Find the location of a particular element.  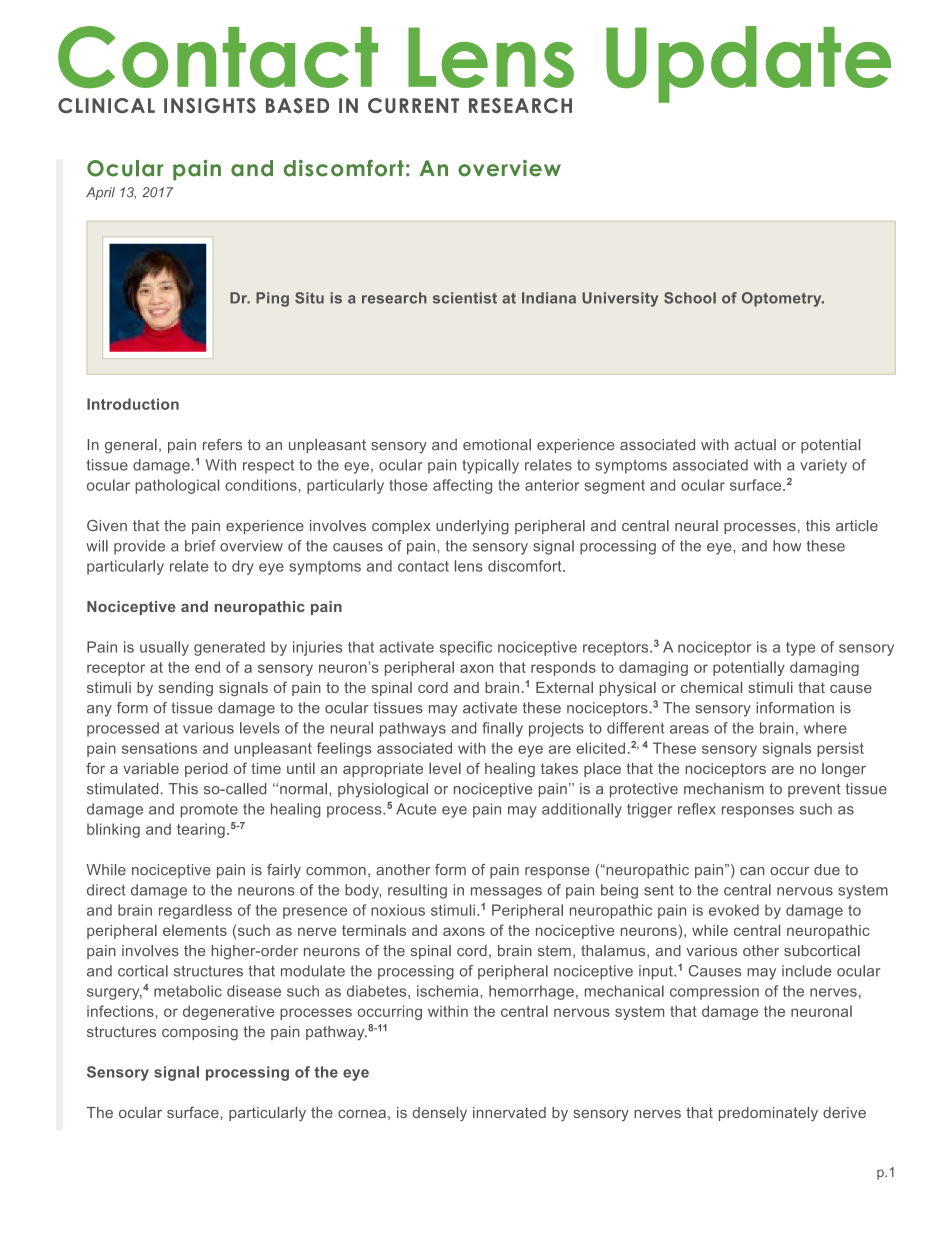

composing is located at coordinates (200, 1033).
